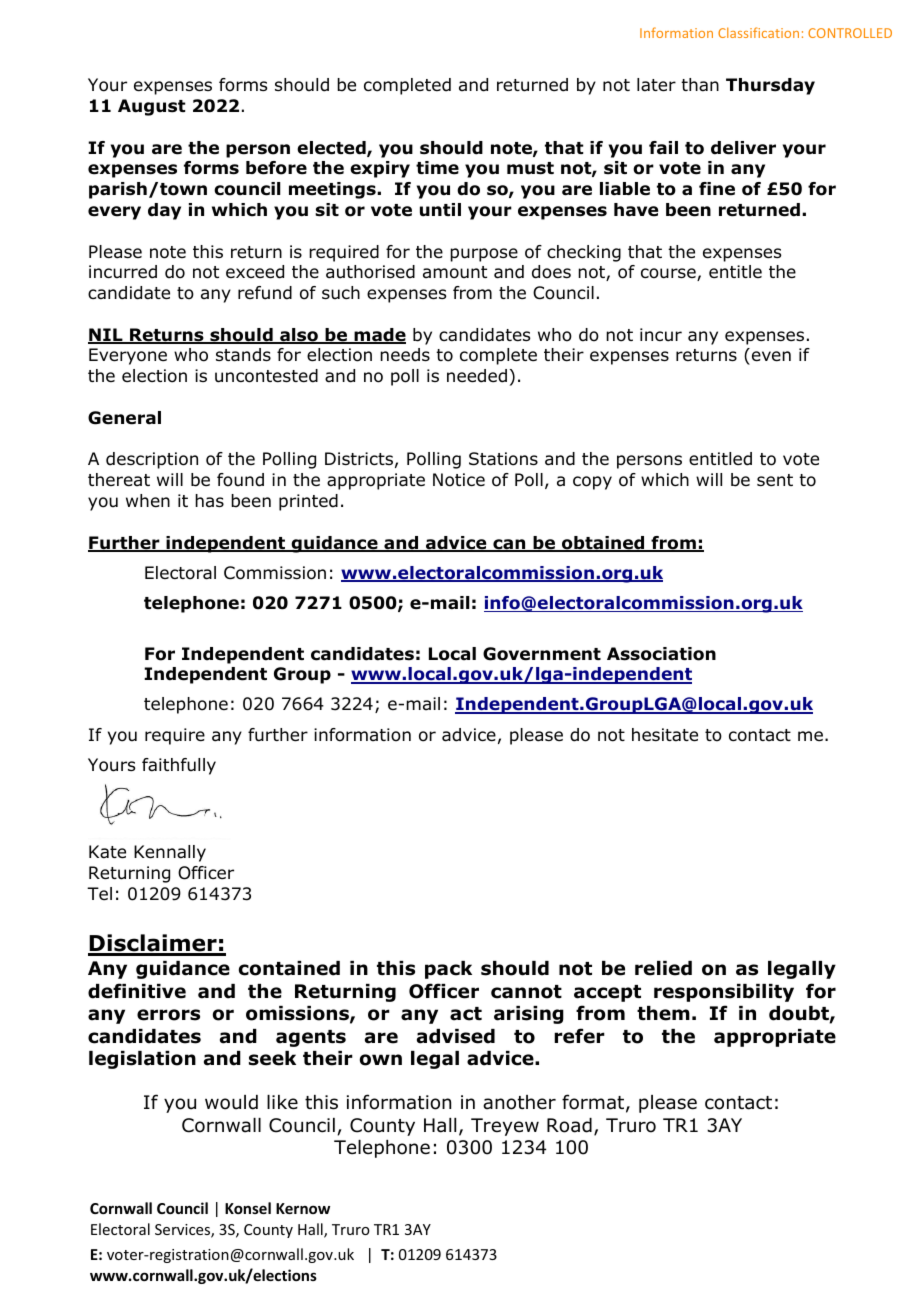 The image size is (924, 1308). What do you see at coordinates (724, 993) in the document?
I see `responsibility` at bounding box center [724, 993].
